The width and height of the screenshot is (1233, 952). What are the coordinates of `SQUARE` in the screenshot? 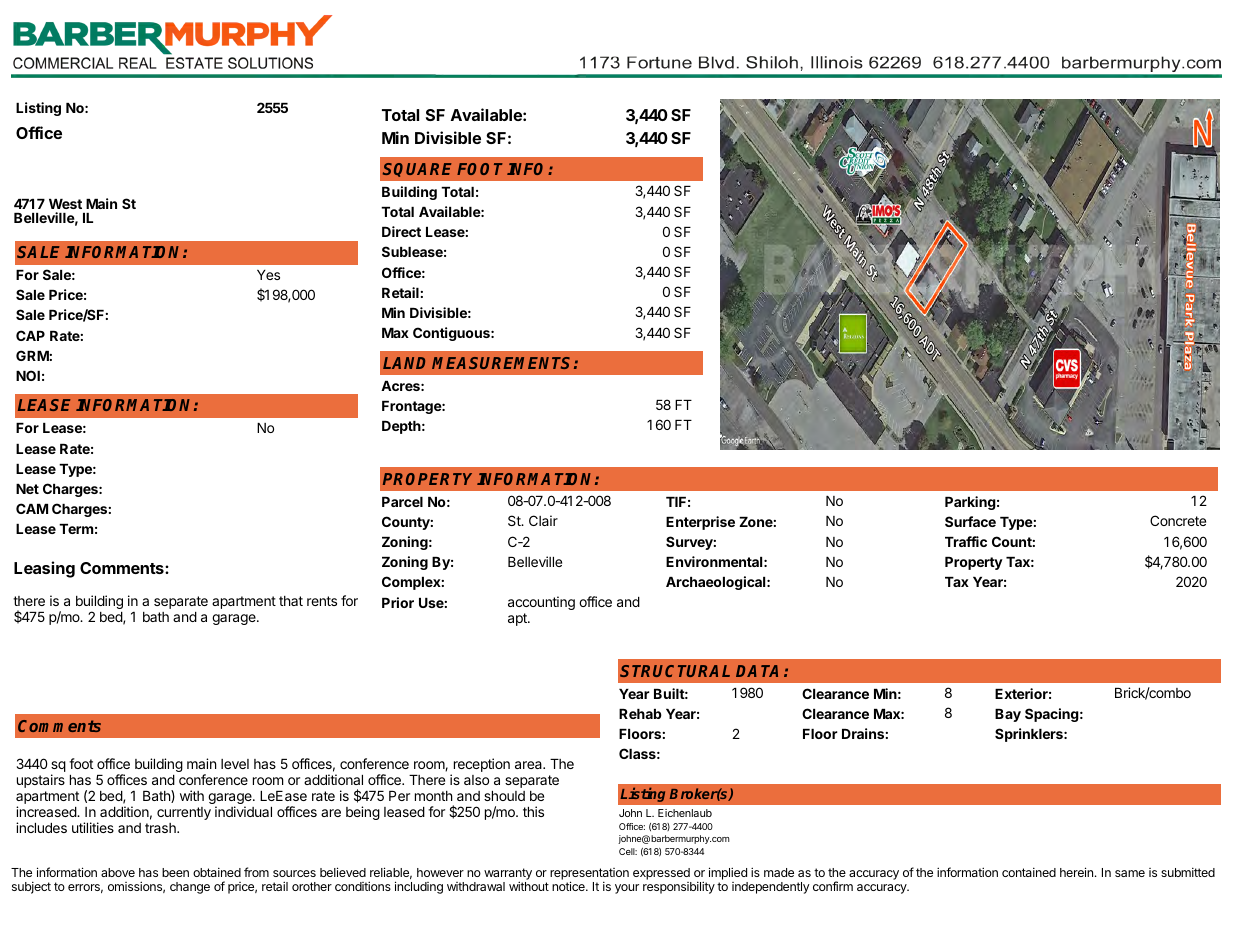 It's located at (417, 170).
